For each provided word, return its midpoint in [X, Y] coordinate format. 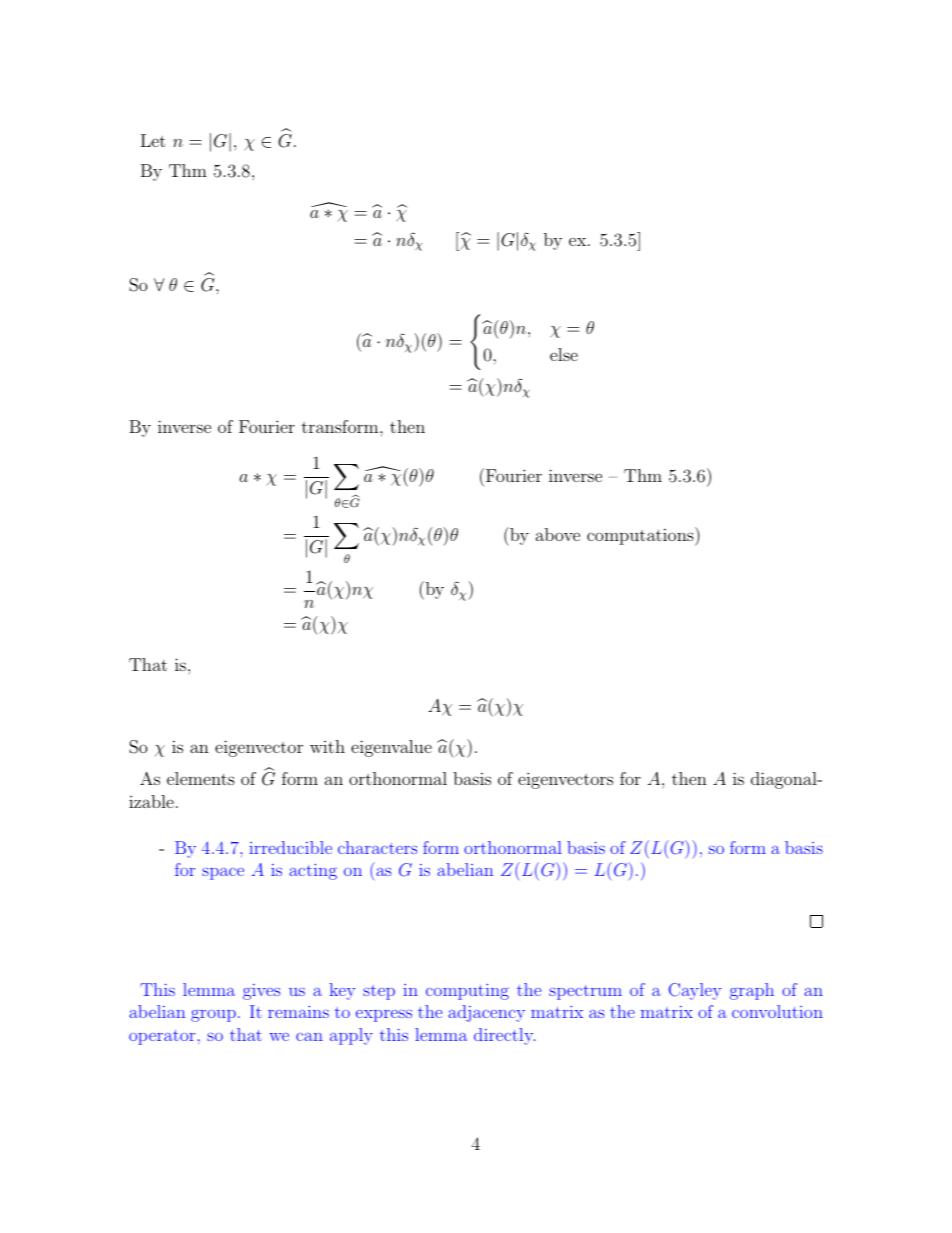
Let [153, 140]
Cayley [695, 991]
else [564, 354]
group [213, 1015]
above [558, 534]
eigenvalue [391, 748]
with [327, 746]
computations [641, 536]
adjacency [486, 1013]
